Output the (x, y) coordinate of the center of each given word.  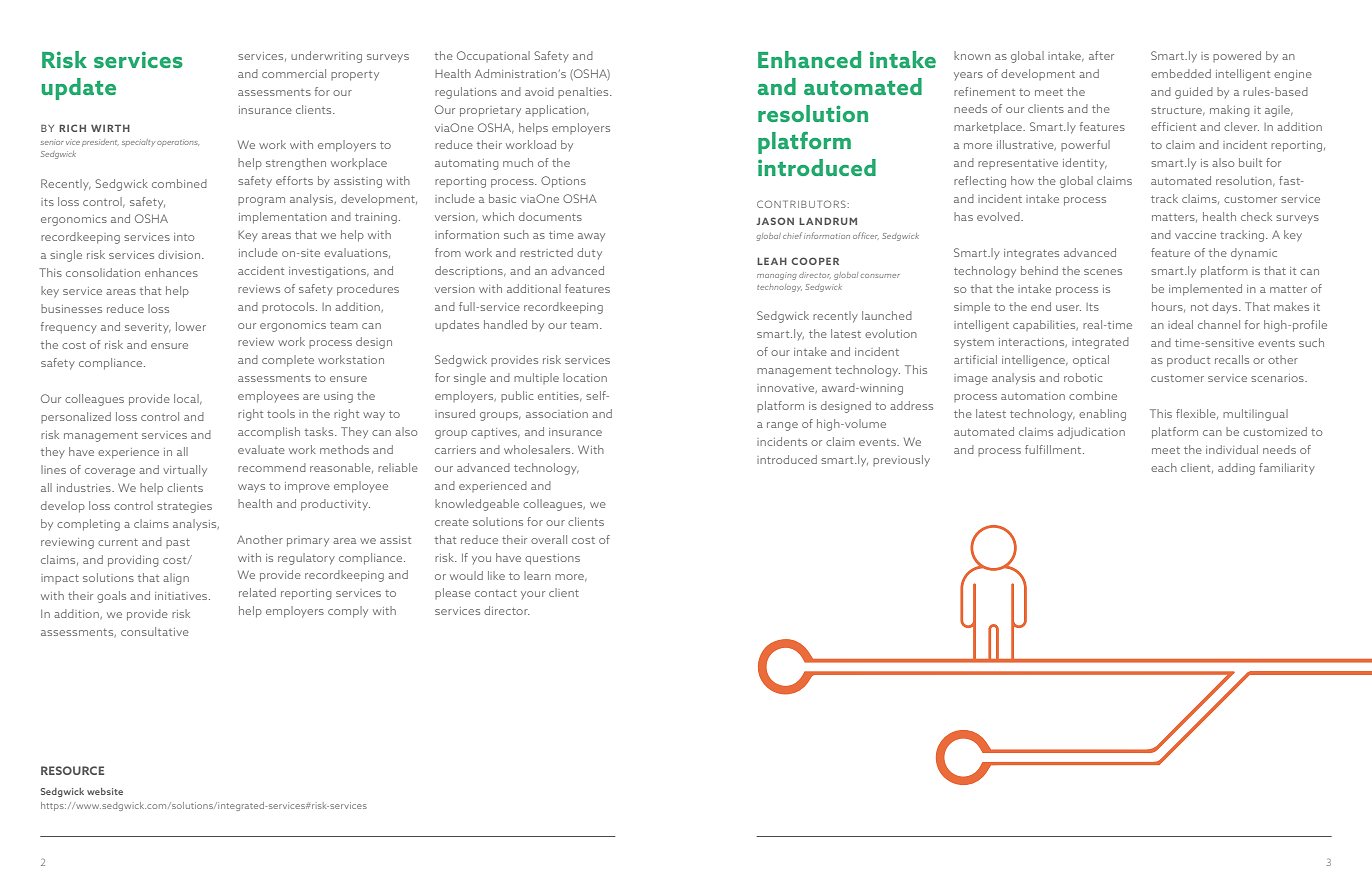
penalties (584, 92)
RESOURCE (72, 770)
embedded (1181, 73)
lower (191, 326)
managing (777, 276)
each (1164, 467)
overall (549, 539)
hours (1168, 307)
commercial (294, 73)
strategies (184, 507)
